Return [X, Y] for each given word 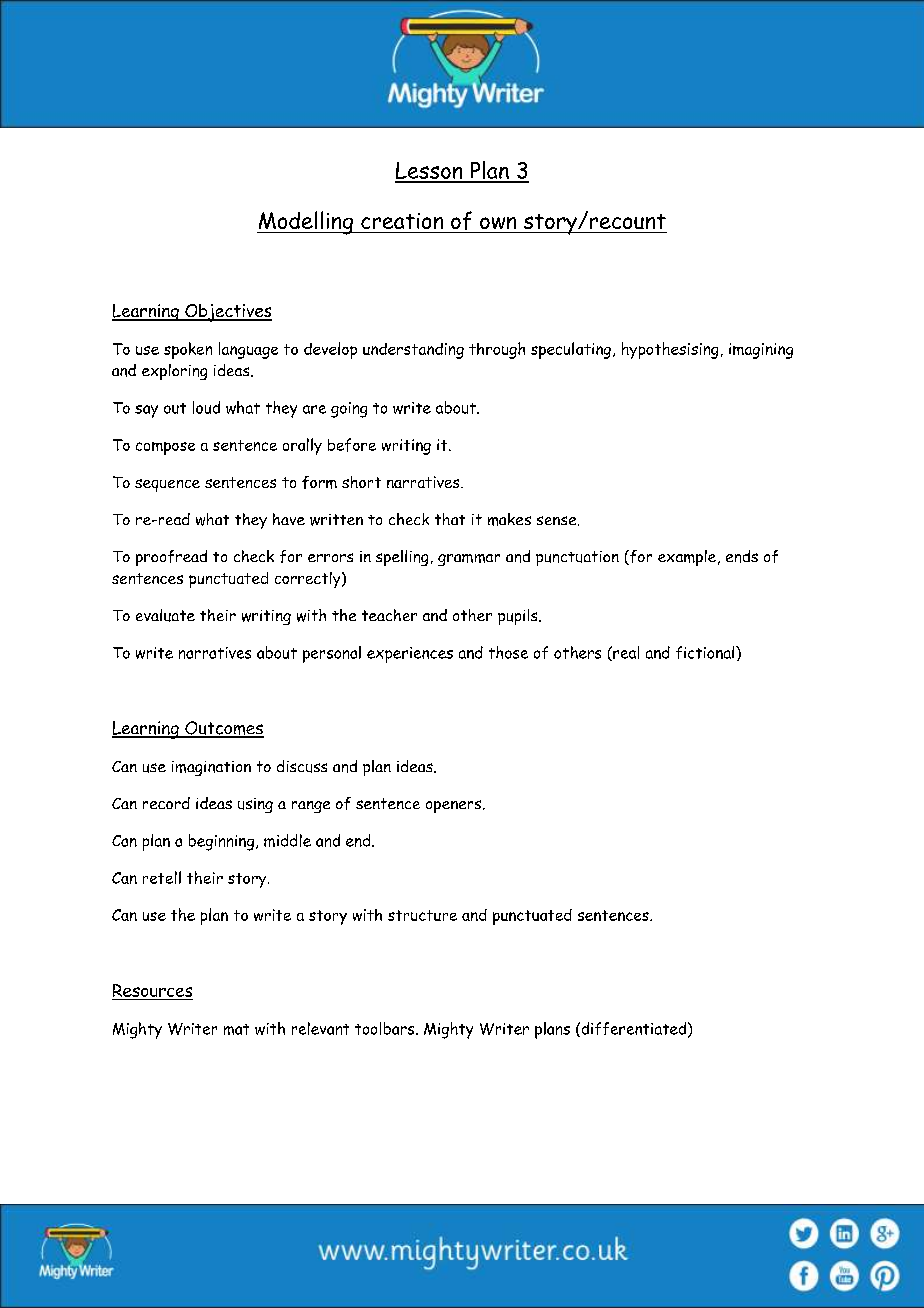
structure [422, 915]
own [498, 223]
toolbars [386, 1028]
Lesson [430, 172]
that [450, 519]
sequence [167, 485]
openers [455, 806]
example [687, 558]
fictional [705, 652]
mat [236, 1029]
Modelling [306, 223]
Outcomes [223, 729]
